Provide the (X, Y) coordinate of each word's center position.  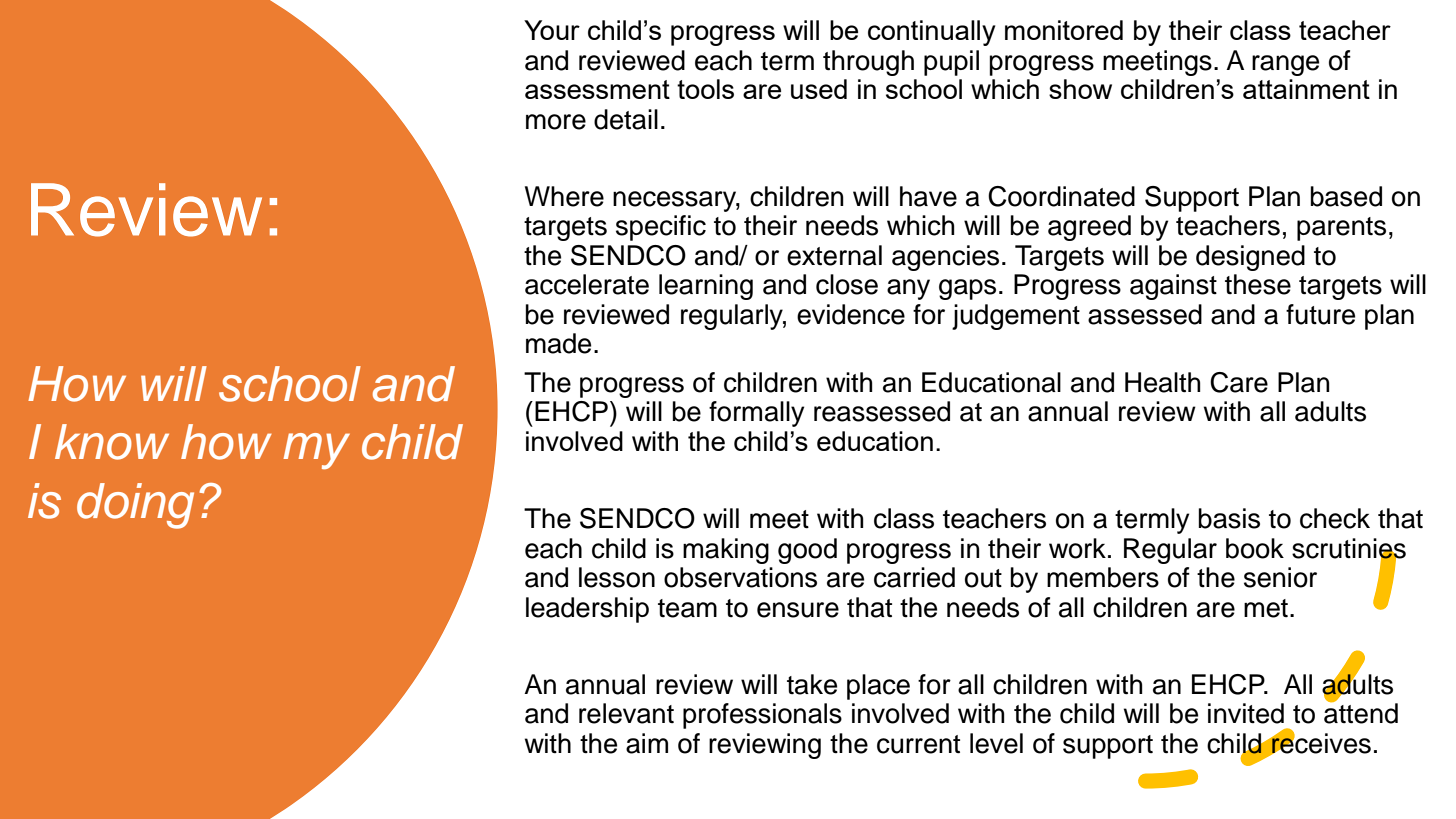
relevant (626, 713)
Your (552, 30)
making (726, 551)
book (1255, 548)
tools (705, 89)
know (112, 442)
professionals (762, 716)
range (1285, 65)
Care (1239, 382)
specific (661, 228)
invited (1246, 713)
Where (564, 196)
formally (756, 414)
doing (135, 506)
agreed (1089, 228)
